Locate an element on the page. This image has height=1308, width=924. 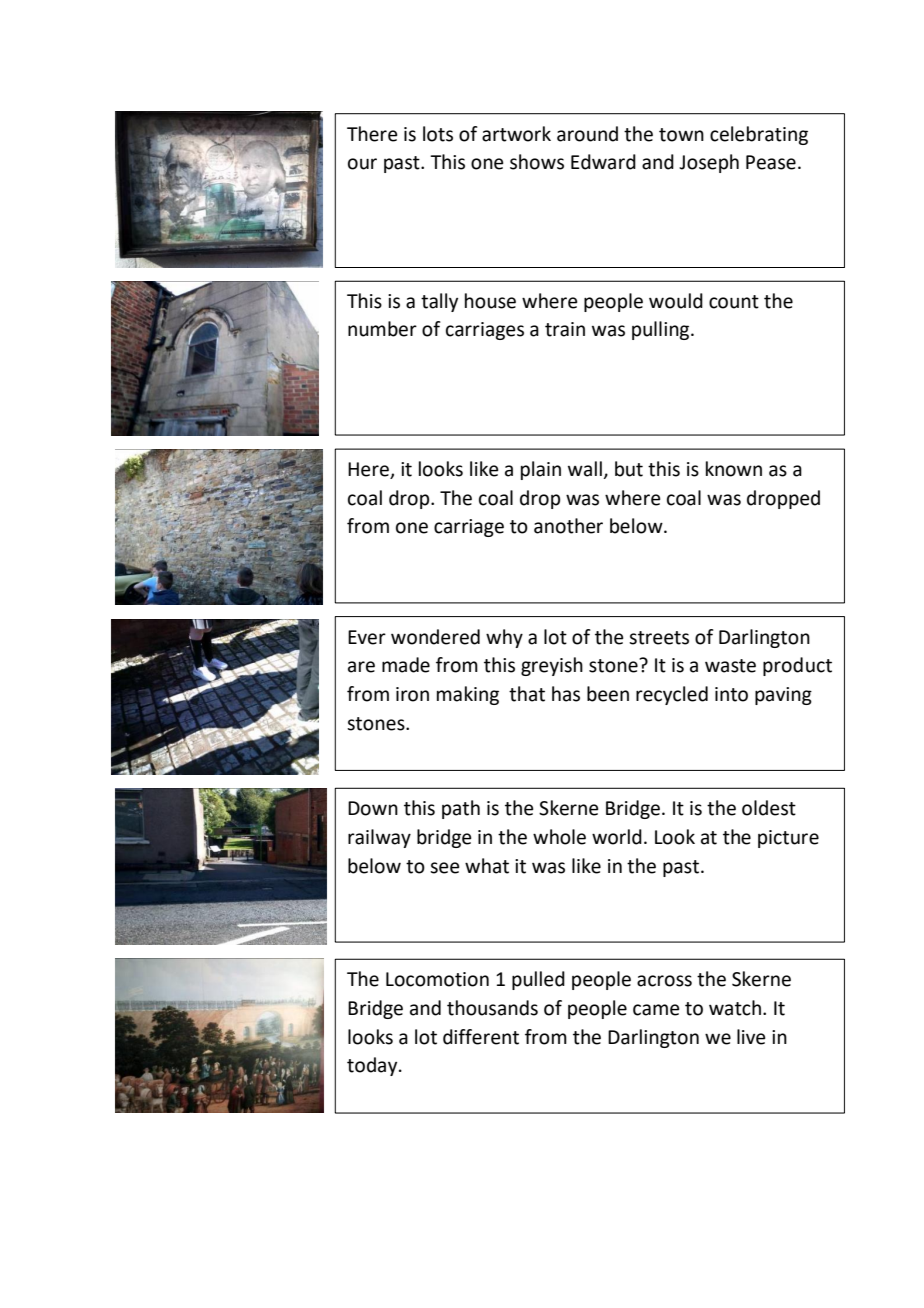
into is located at coordinates (731, 694).
